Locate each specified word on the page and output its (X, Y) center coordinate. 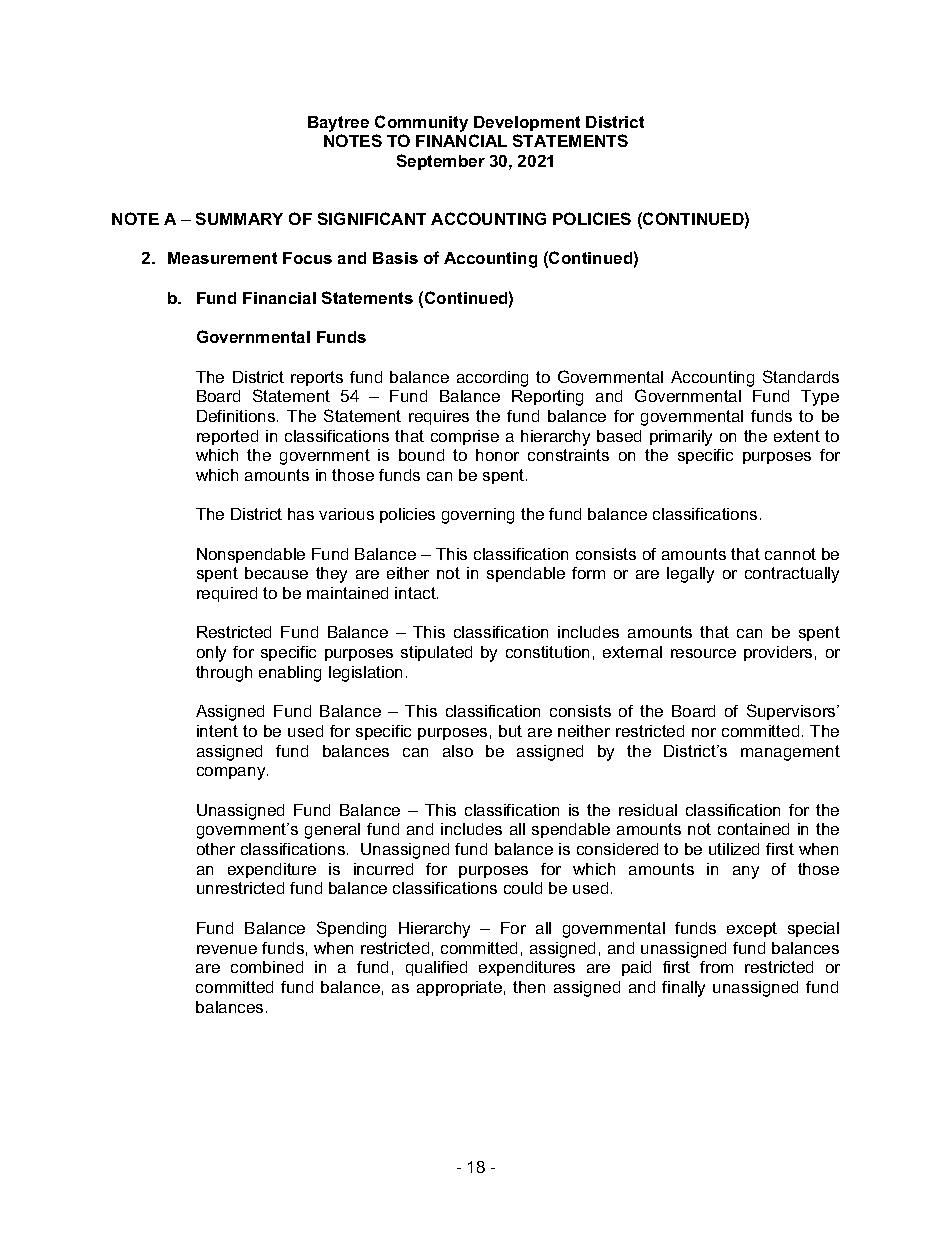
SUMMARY (239, 218)
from (716, 967)
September (441, 162)
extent (797, 436)
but (510, 731)
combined (267, 967)
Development (527, 123)
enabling (290, 674)
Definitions (237, 416)
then (529, 987)
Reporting (547, 398)
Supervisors (792, 712)
